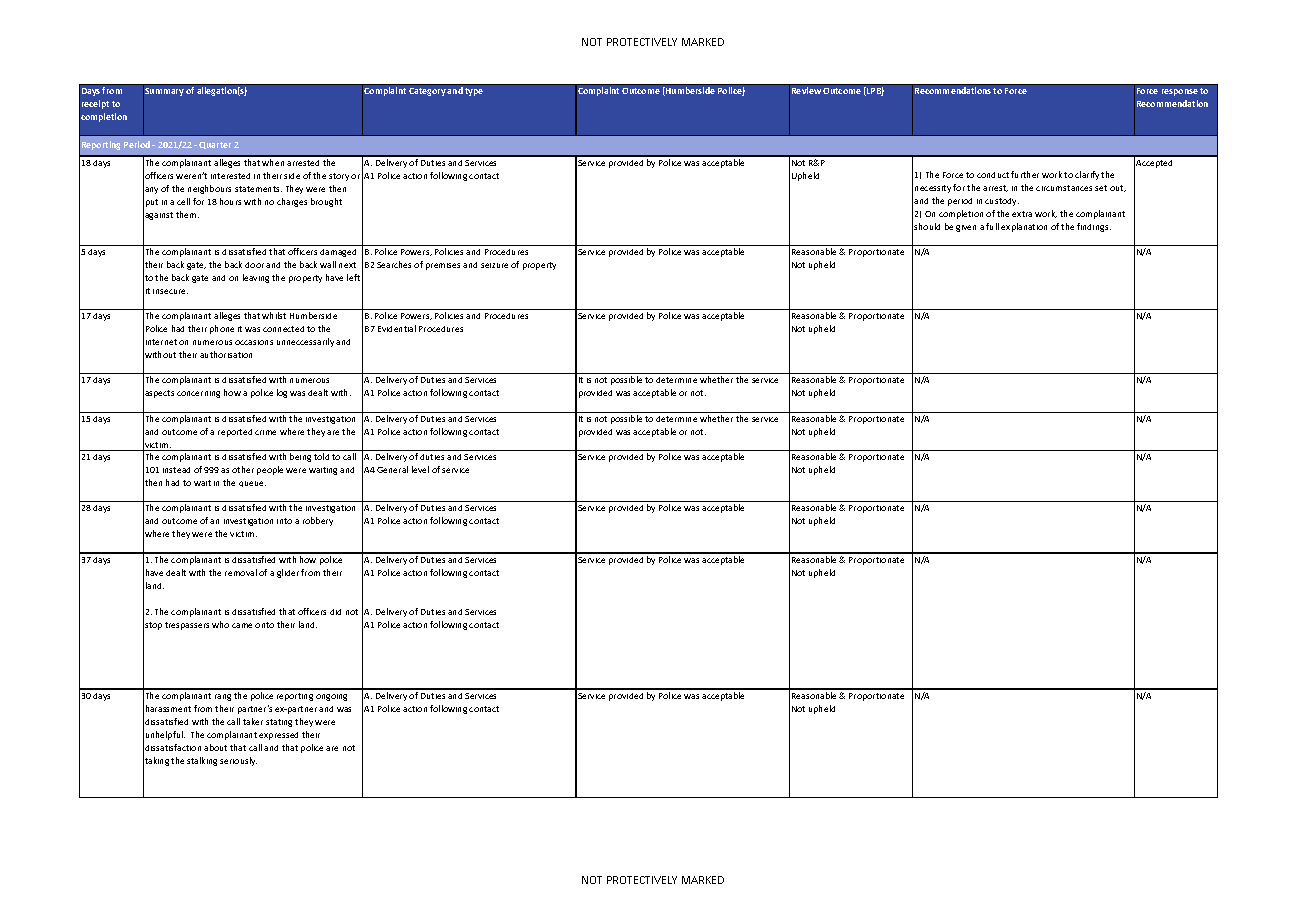  What do you see at coordinates (1024, 227) in the document?
I see `explanation` at bounding box center [1024, 227].
